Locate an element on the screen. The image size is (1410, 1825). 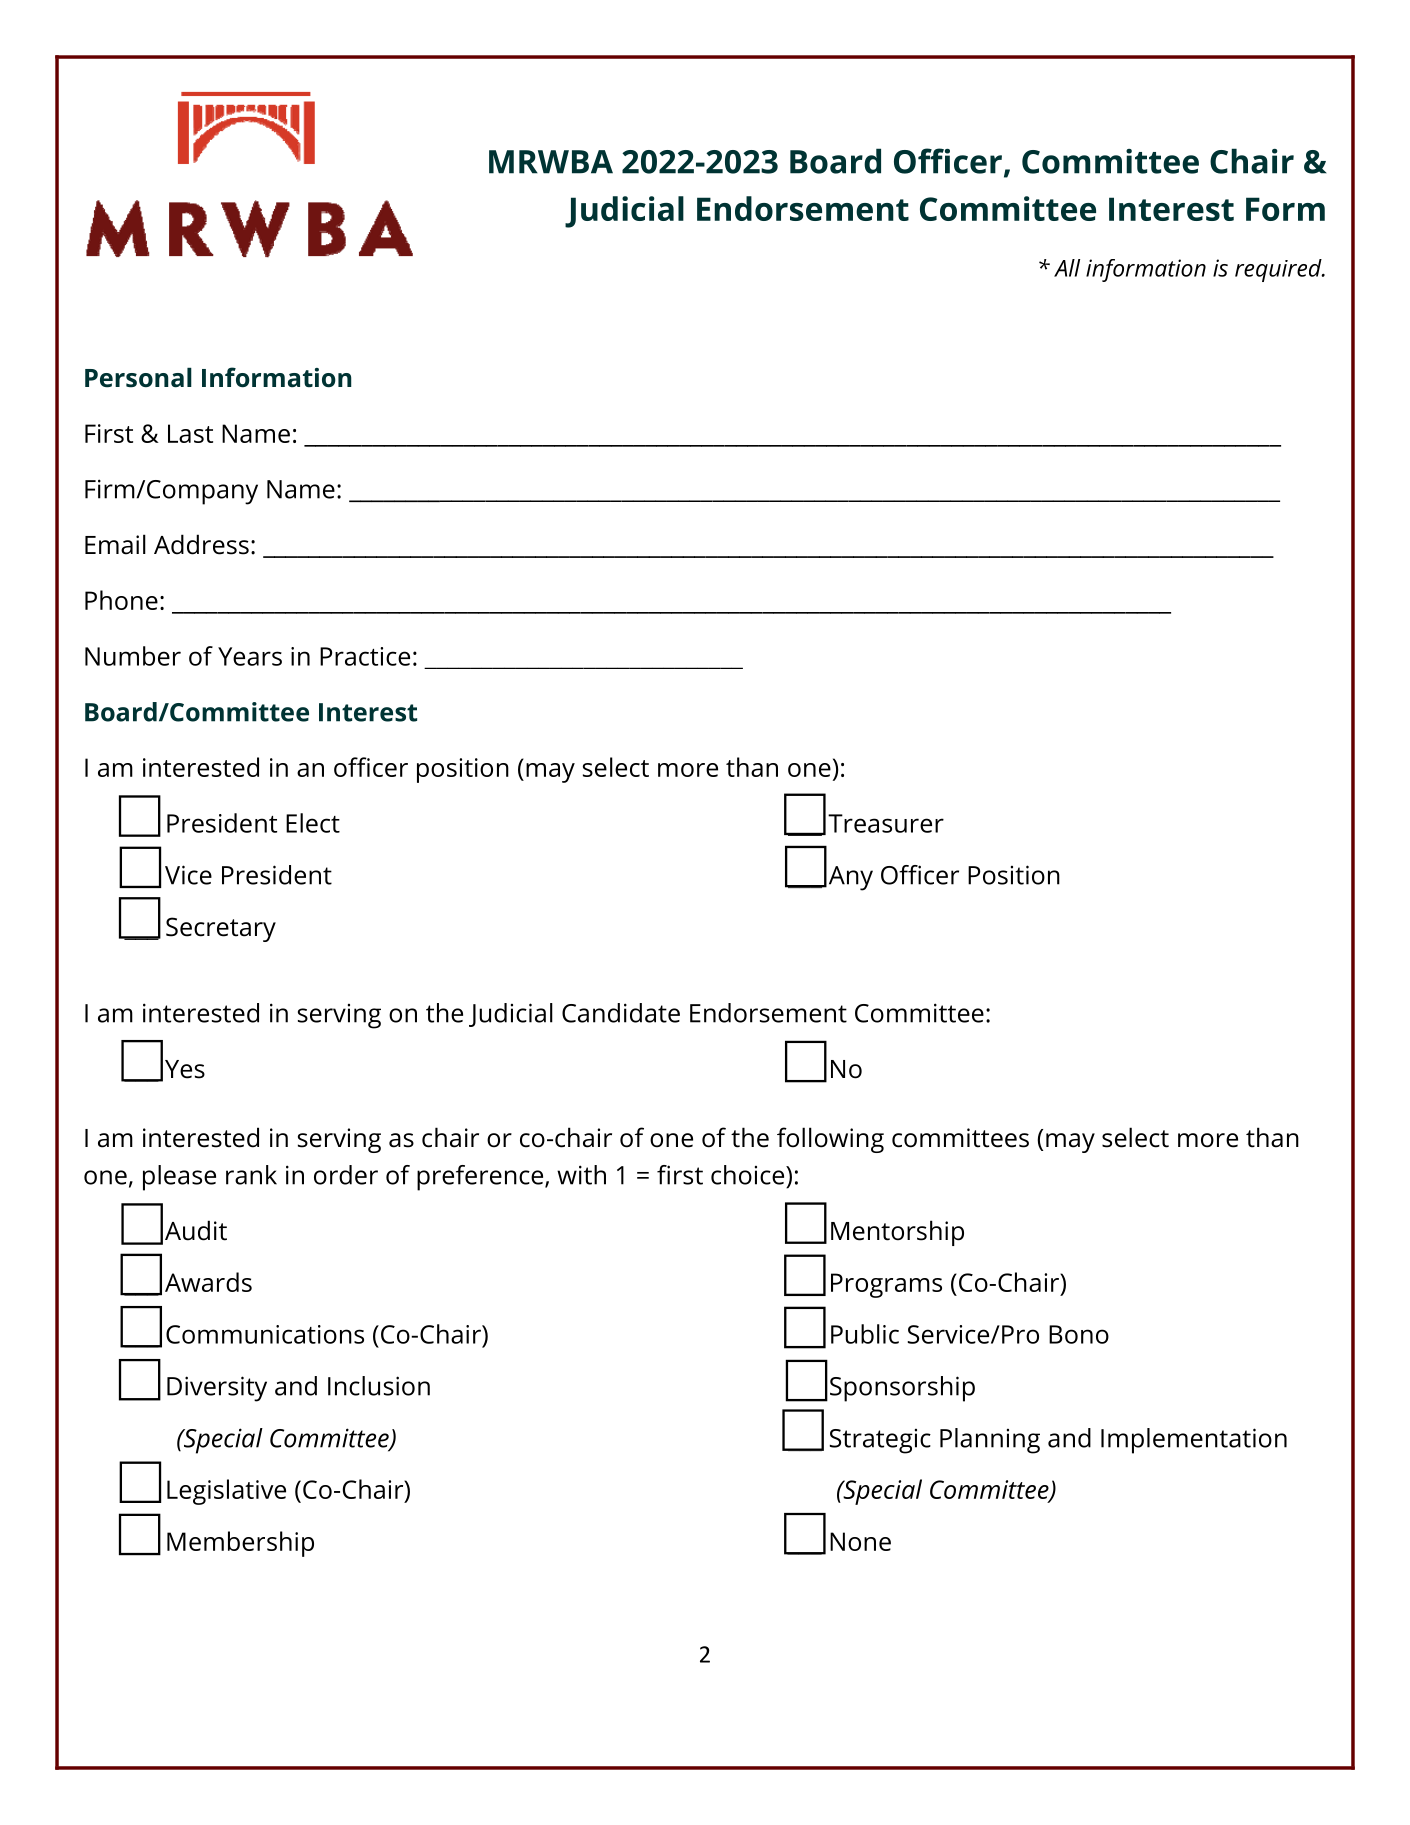
Programs is located at coordinates (886, 1285).
